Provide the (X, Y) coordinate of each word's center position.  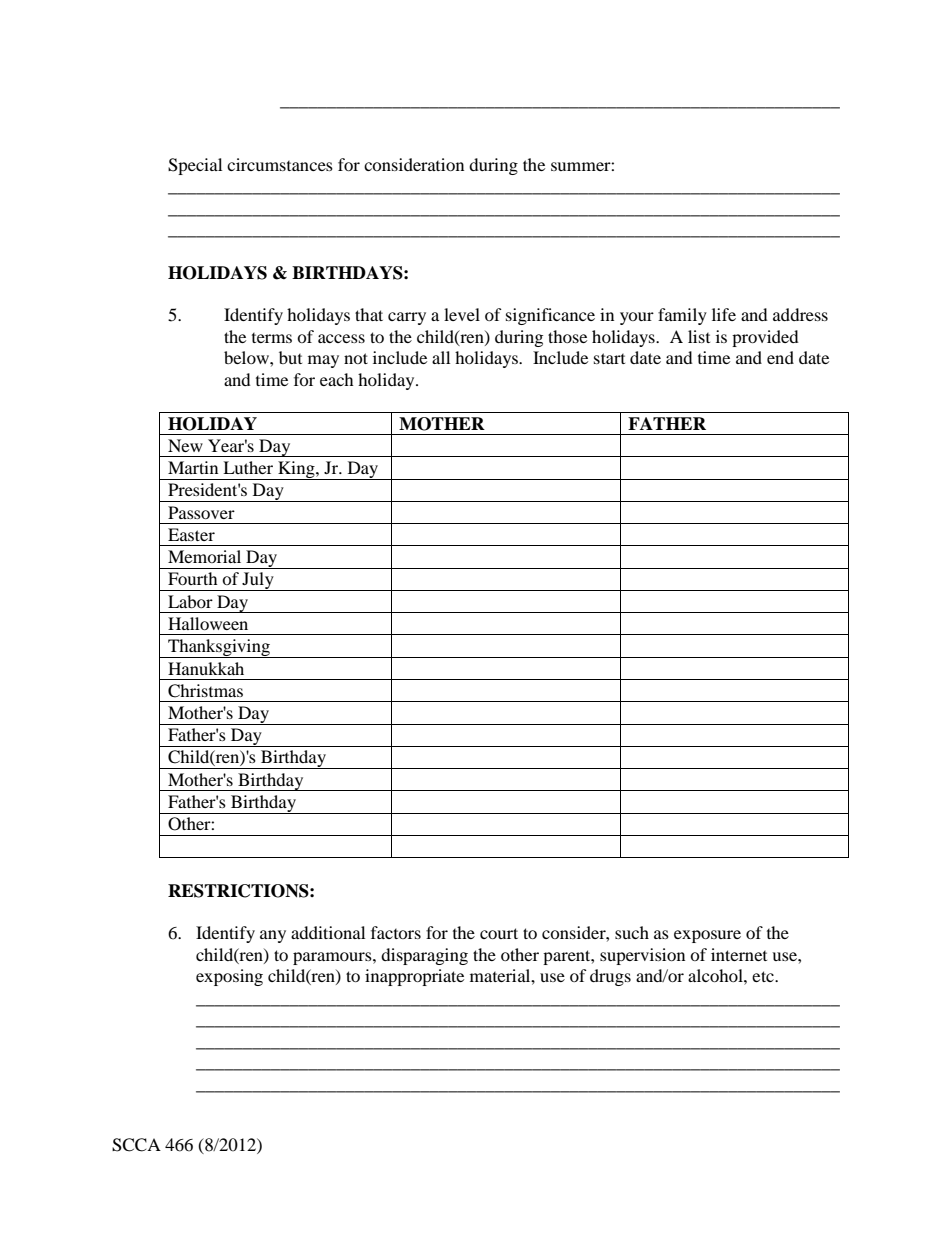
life (724, 314)
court (499, 933)
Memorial (204, 556)
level (462, 314)
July (258, 581)
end (780, 357)
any (273, 936)
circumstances (280, 164)
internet (739, 954)
